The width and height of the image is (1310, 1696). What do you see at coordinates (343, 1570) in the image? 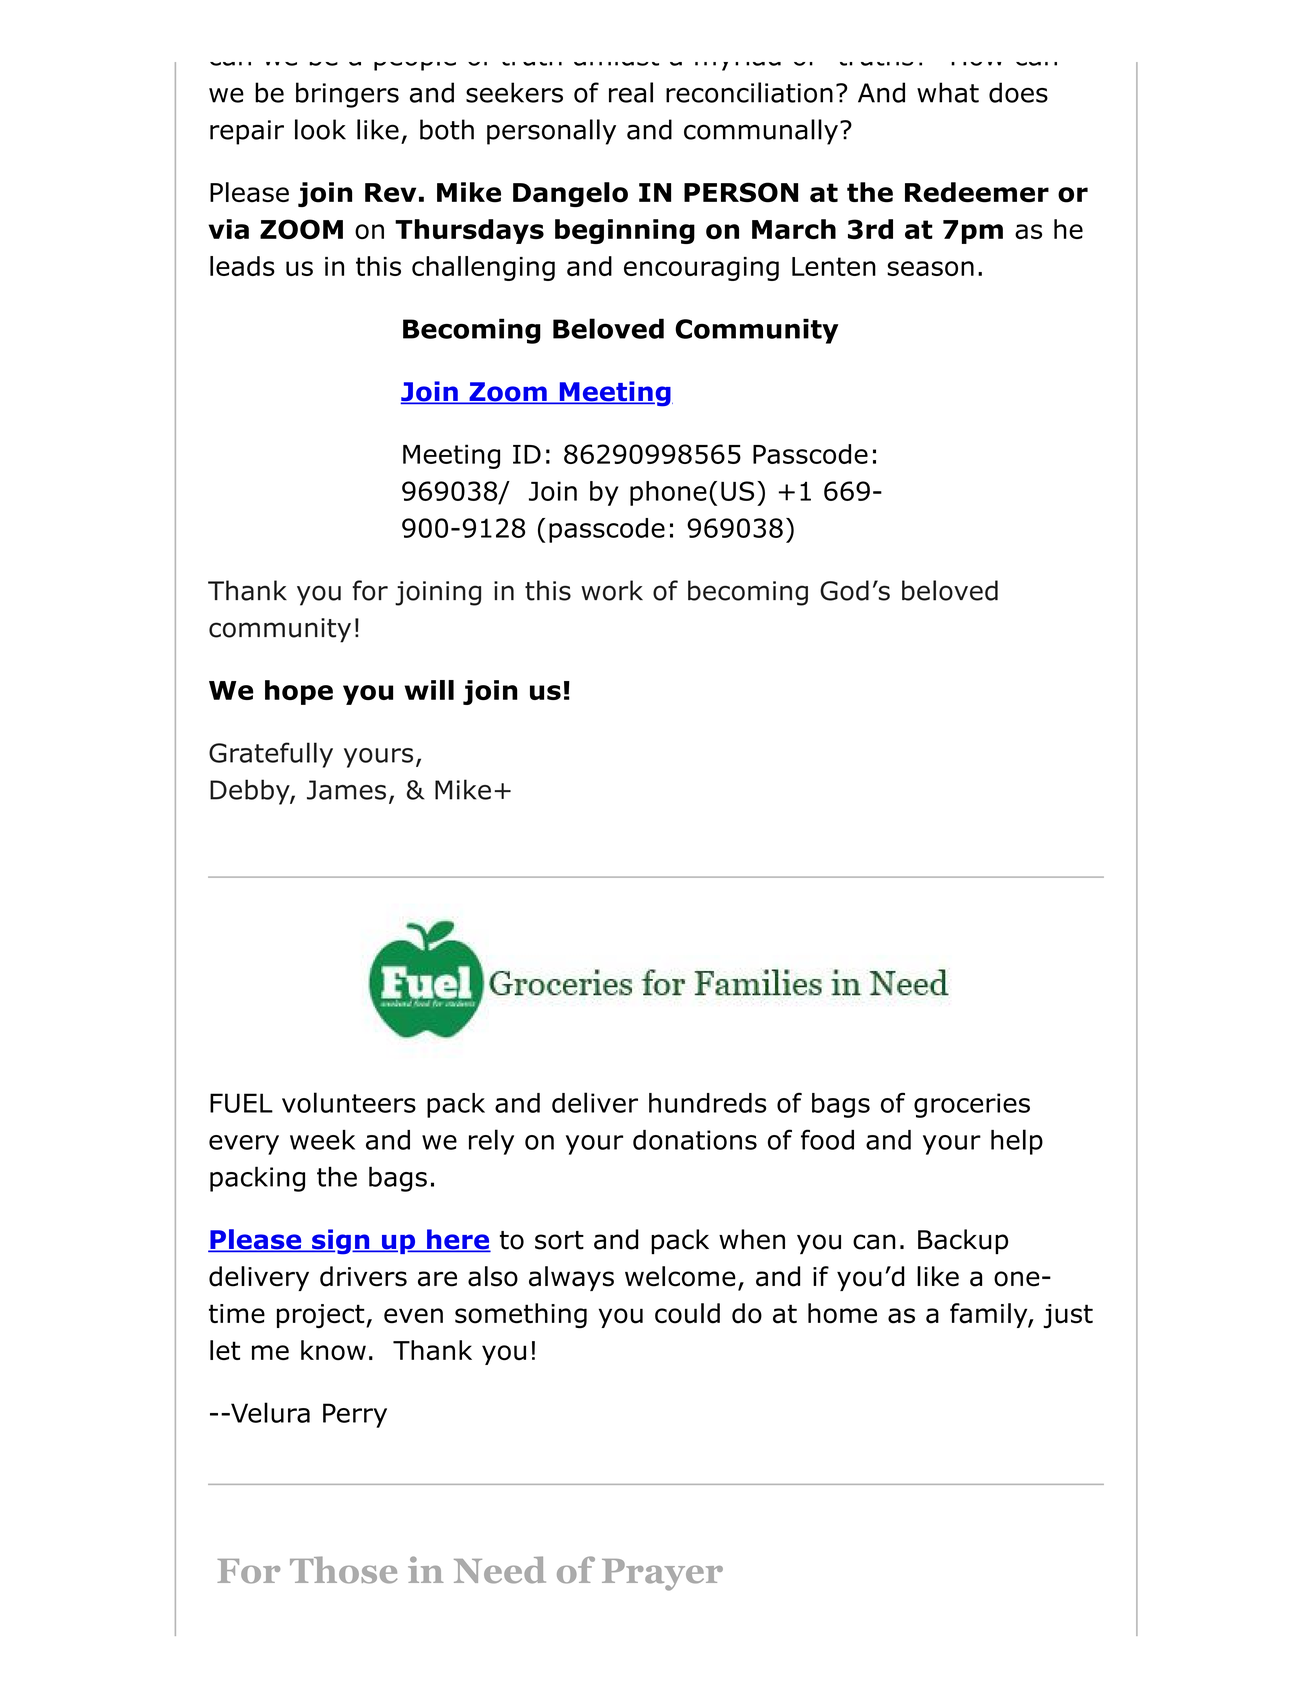
I see `Those` at bounding box center [343, 1570].
